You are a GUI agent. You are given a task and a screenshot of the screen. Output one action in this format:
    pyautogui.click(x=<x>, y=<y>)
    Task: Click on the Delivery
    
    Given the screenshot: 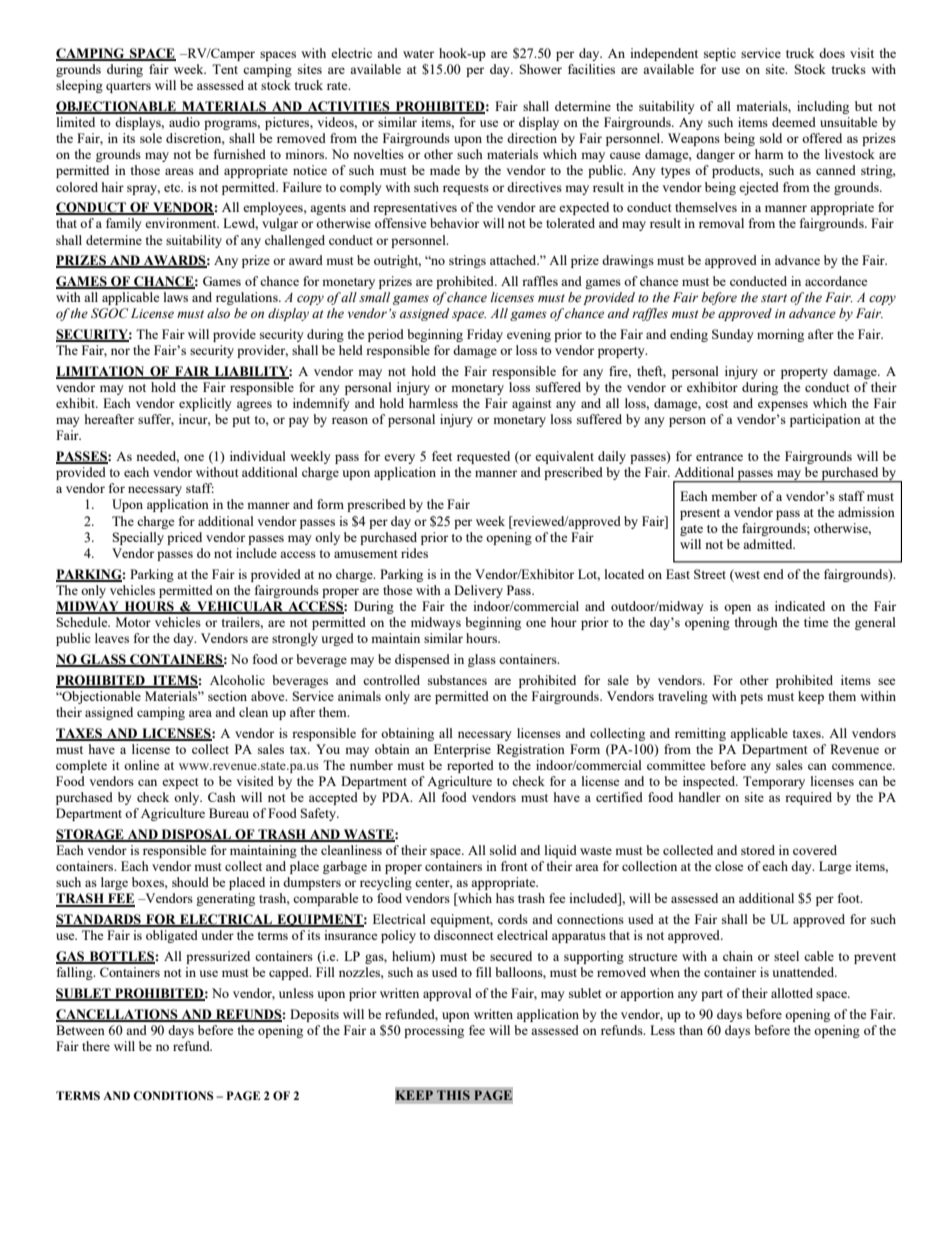 What is the action you would take?
    pyautogui.click(x=478, y=591)
